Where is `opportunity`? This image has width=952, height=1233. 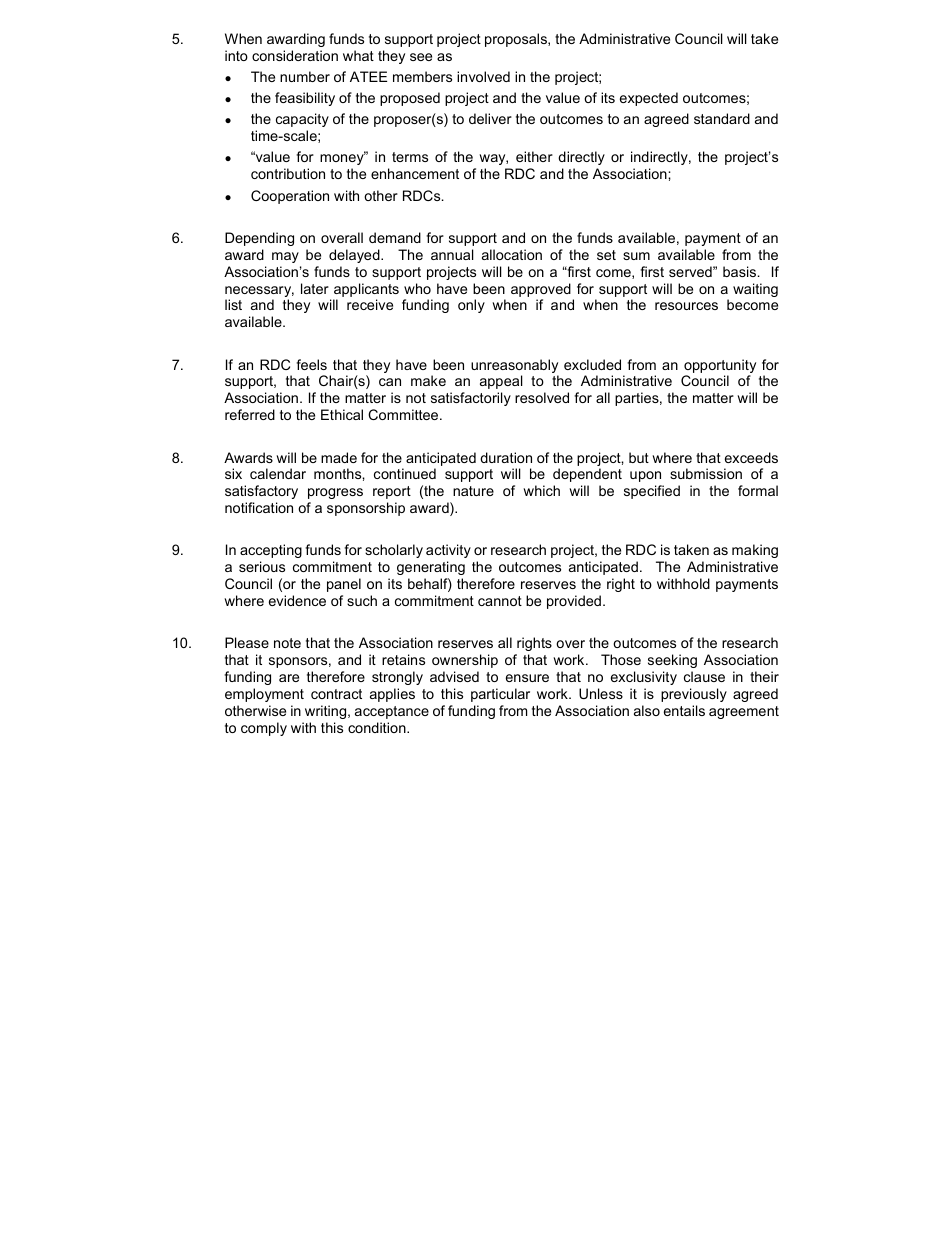 opportunity is located at coordinates (720, 367).
